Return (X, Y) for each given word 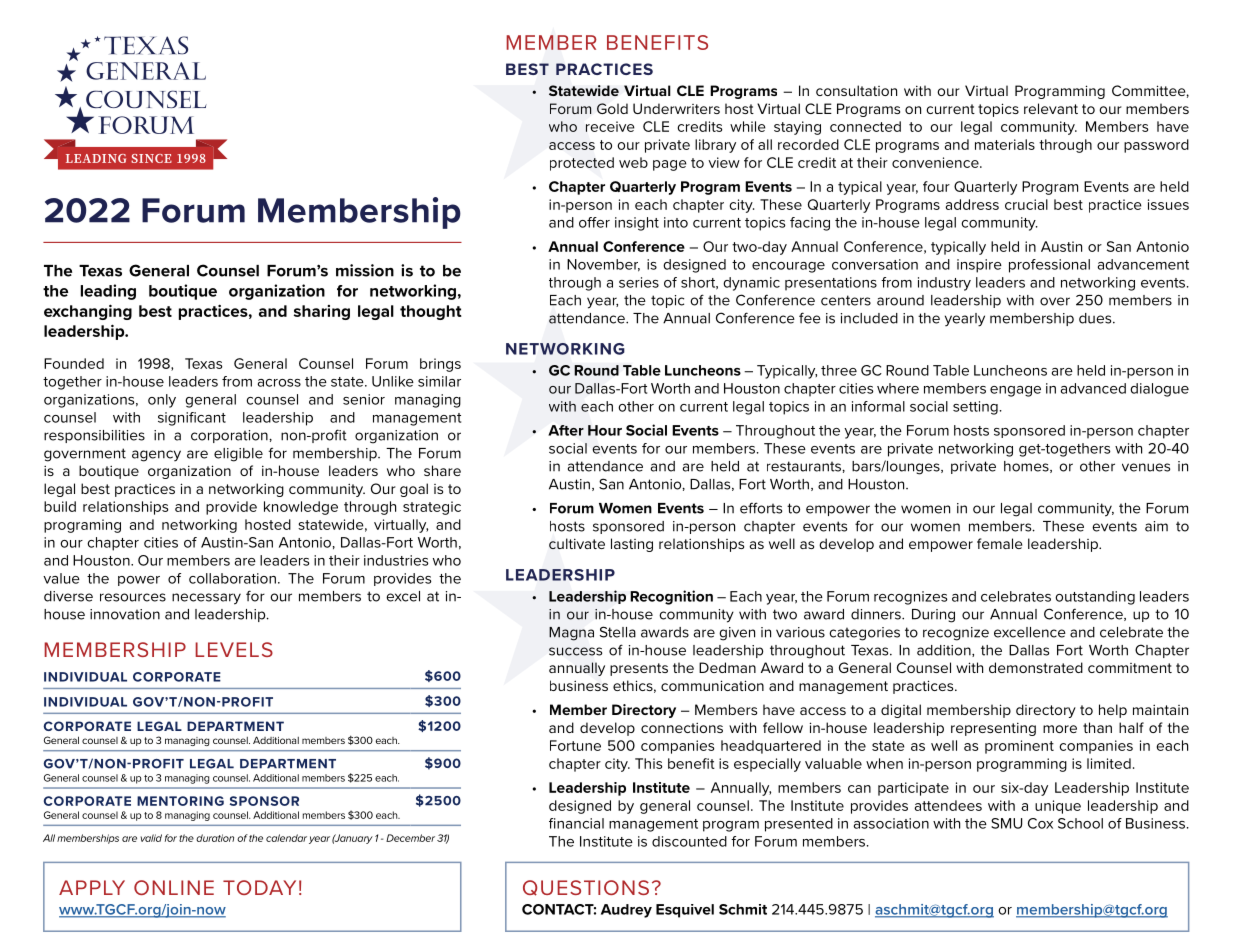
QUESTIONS (586, 888)
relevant (1051, 108)
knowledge (301, 508)
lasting (632, 545)
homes (1027, 467)
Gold (612, 108)
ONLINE (174, 887)
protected (582, 164)
